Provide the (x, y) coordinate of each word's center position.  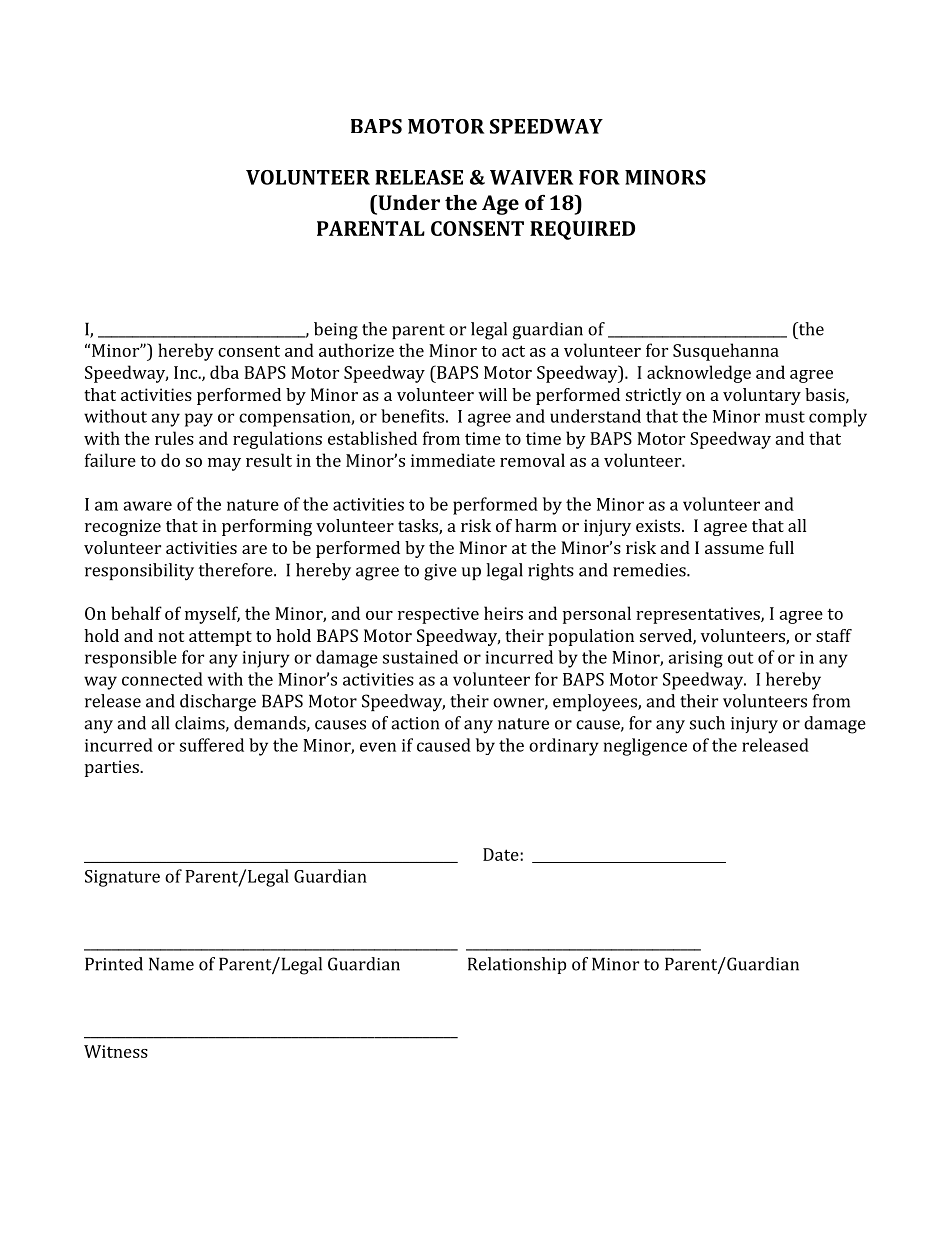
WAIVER (531, 177)
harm (536, 525)
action (415, 723)
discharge (218, 703)
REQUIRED (582, 230)
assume (734, 549)
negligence (645, 747)
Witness (116, 1051)
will (492, 394)
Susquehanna (726, 352)
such (707, 723)
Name (171, 964)
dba (224, 372)
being (336, 331)
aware (147, 506)
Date (502, 854)
